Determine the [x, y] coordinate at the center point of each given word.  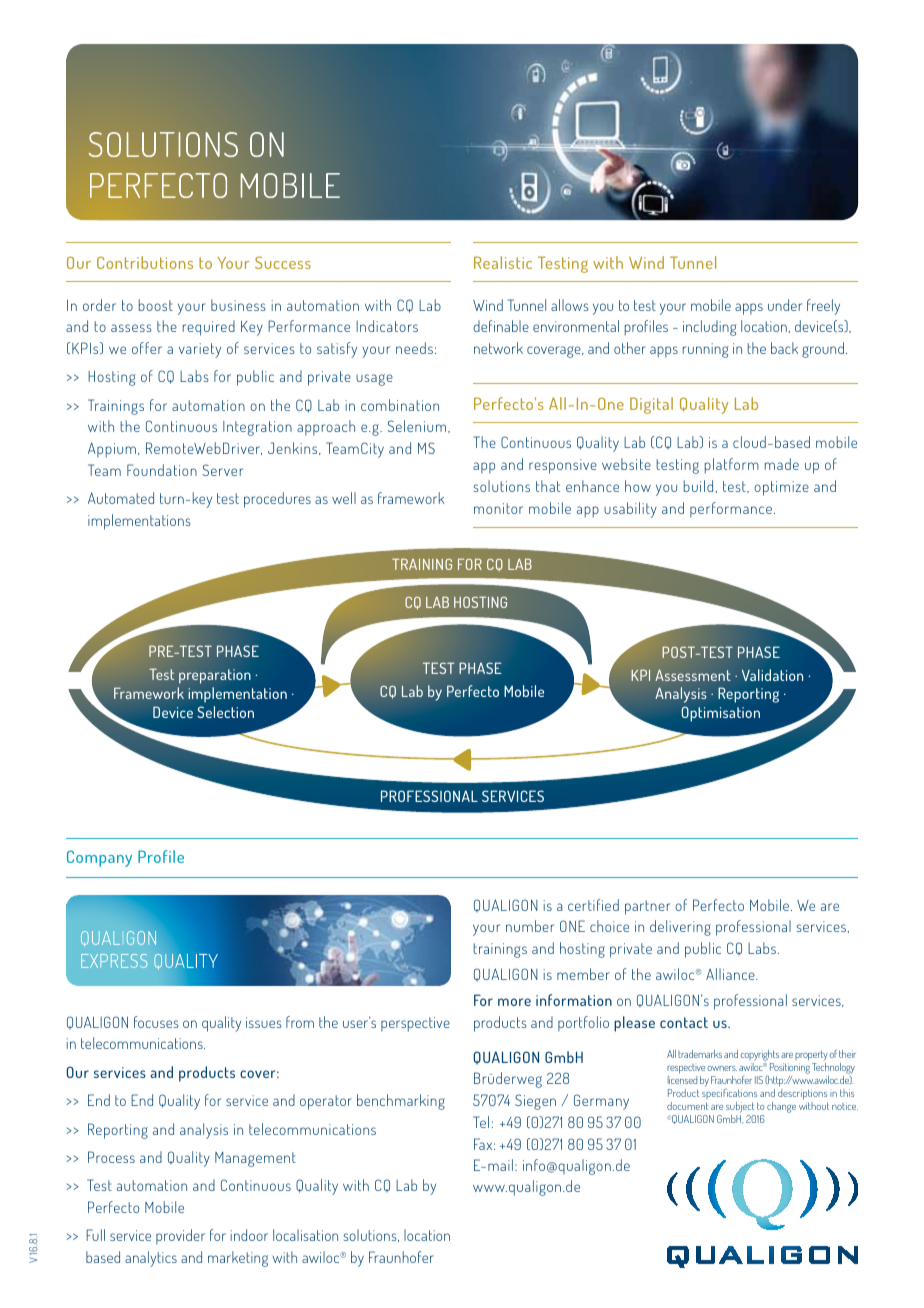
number [530, 926]
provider [180, 1237]
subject [741, 1109]
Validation [772, 675]
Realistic [503, 262]
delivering [680, 928]
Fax [483, 1144]
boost [156, 305]
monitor [498, 508]
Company [99, 858]
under [785, 305]
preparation [215, 676]
